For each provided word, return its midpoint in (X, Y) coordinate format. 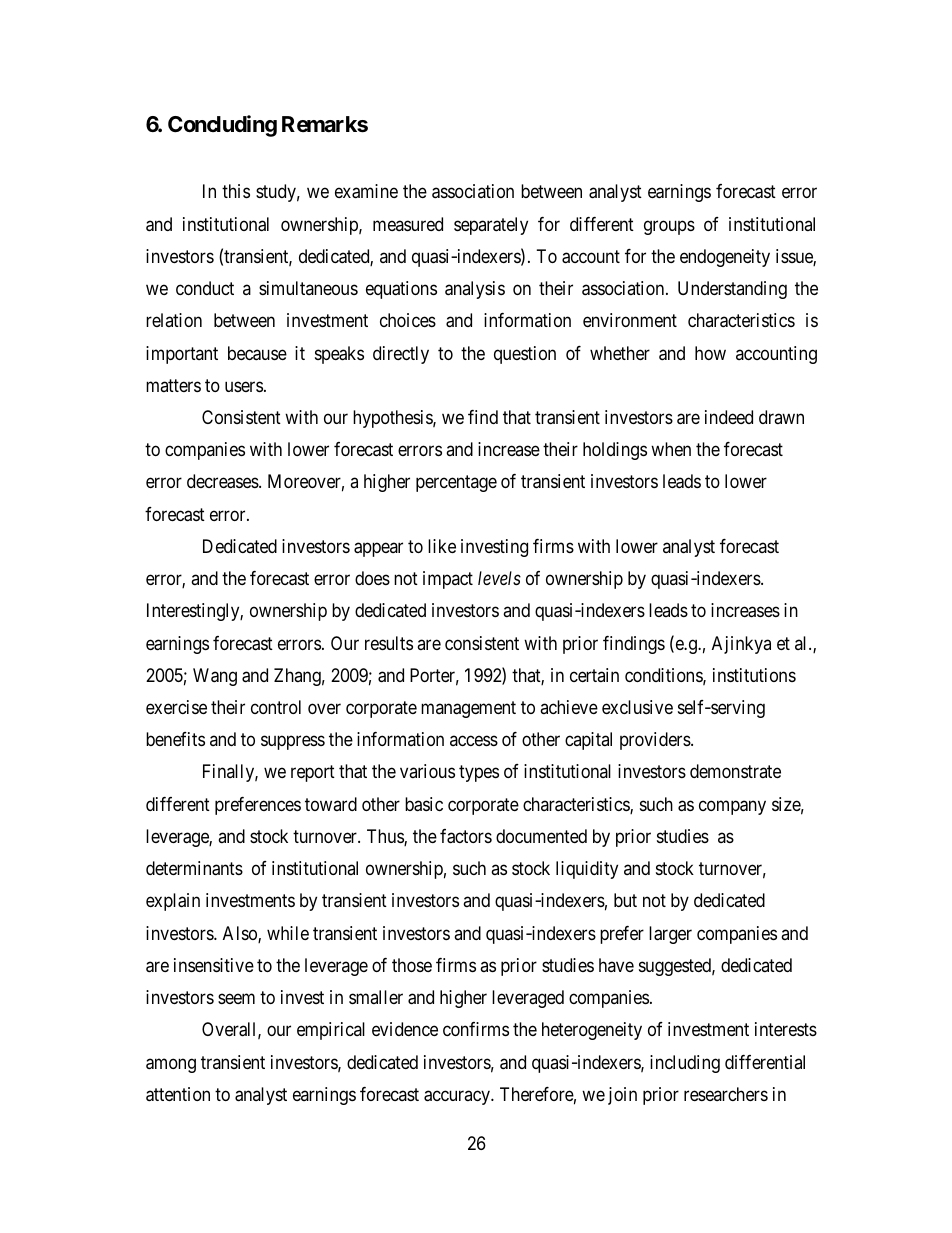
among (171, 1065)
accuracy (458, 1097)
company (732, 807)
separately (491, 226)
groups (669, 227)
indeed (729, 417)
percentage (456, 484)
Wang (215, 677)
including (685, 1064)
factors (466, 836)
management (468, 709)
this (236, 191)
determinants (194, 868)
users (244, 386)
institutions (754, 675)
